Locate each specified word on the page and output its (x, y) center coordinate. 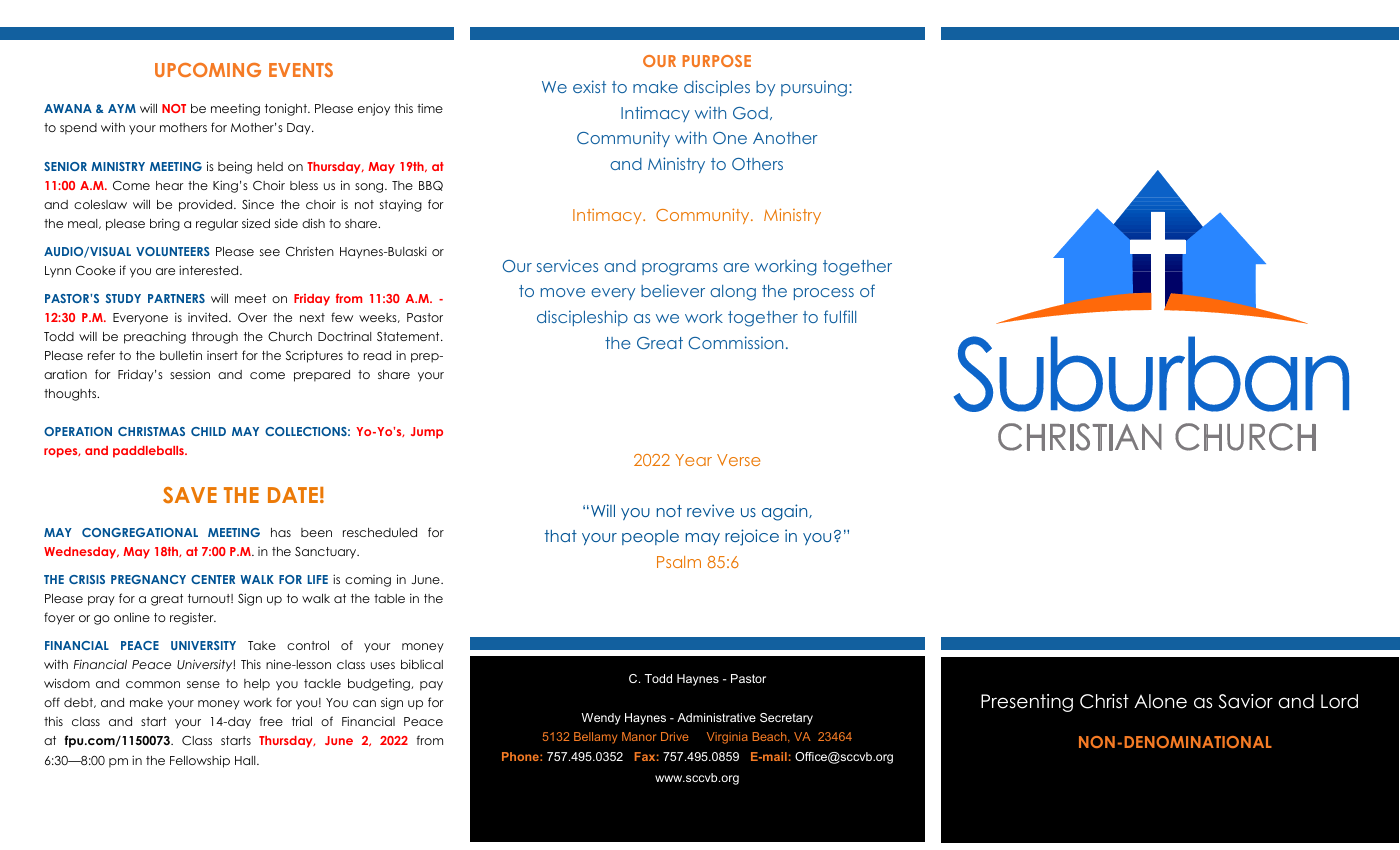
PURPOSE (717, 61)
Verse (738, 460)
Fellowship (200, 761)
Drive (675, 736)
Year (693, 460)
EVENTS (301, 70)
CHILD (208, 431)
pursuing (814, 88)
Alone (1160, 701)
